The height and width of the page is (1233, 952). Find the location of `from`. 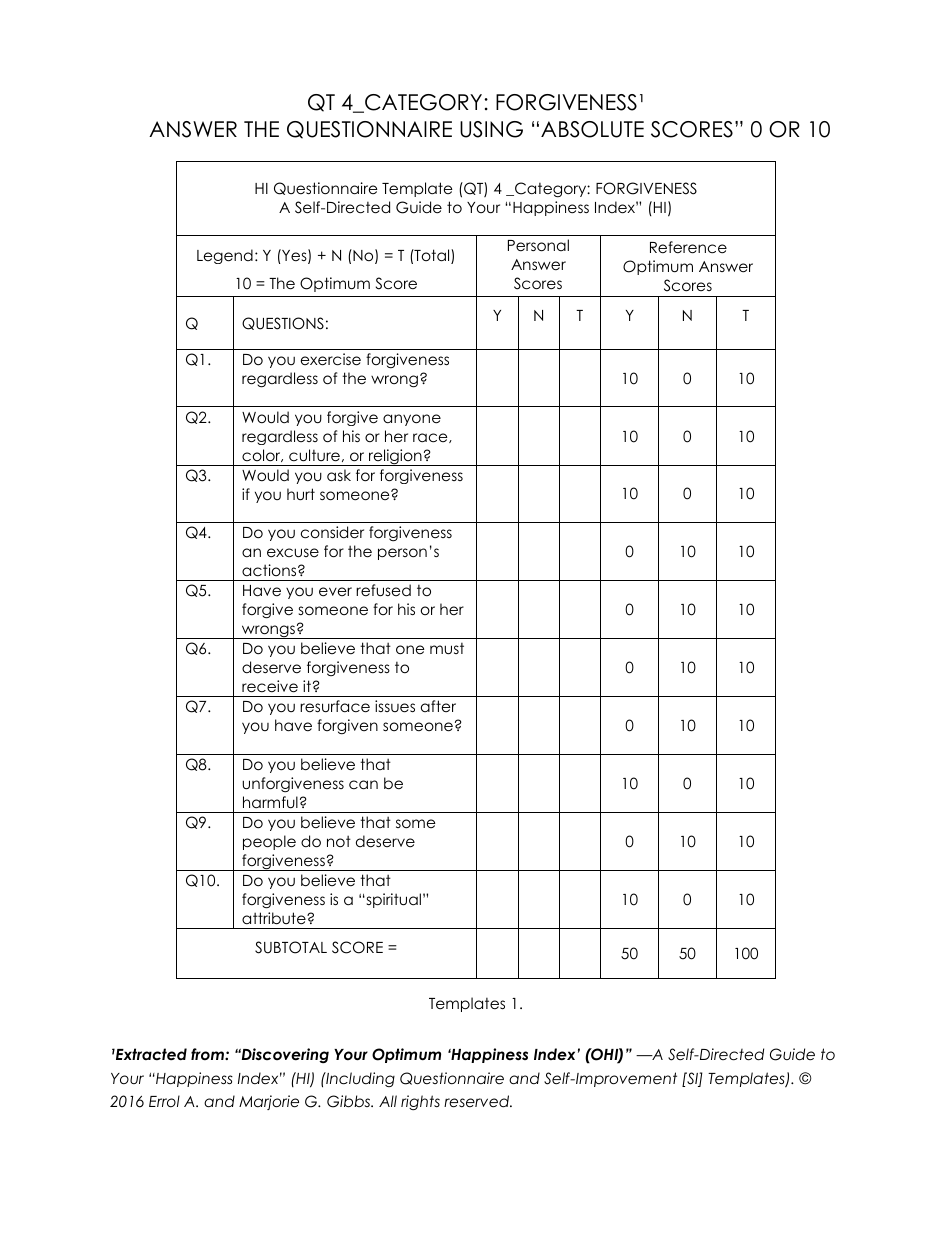

from is located at coordinates (208, 1054).
